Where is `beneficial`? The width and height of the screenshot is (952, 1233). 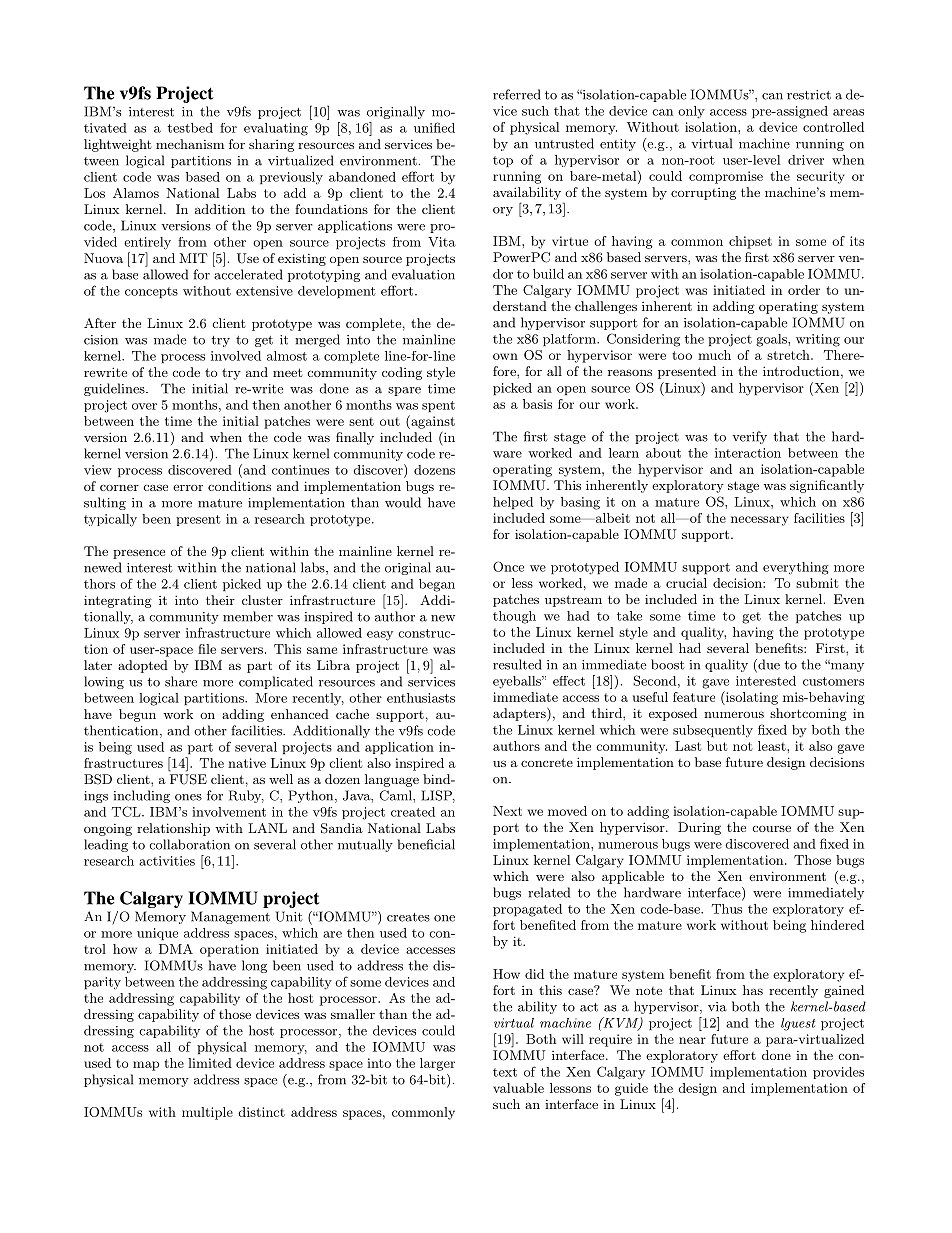 beneficial is located at coordinates (426, 844).
